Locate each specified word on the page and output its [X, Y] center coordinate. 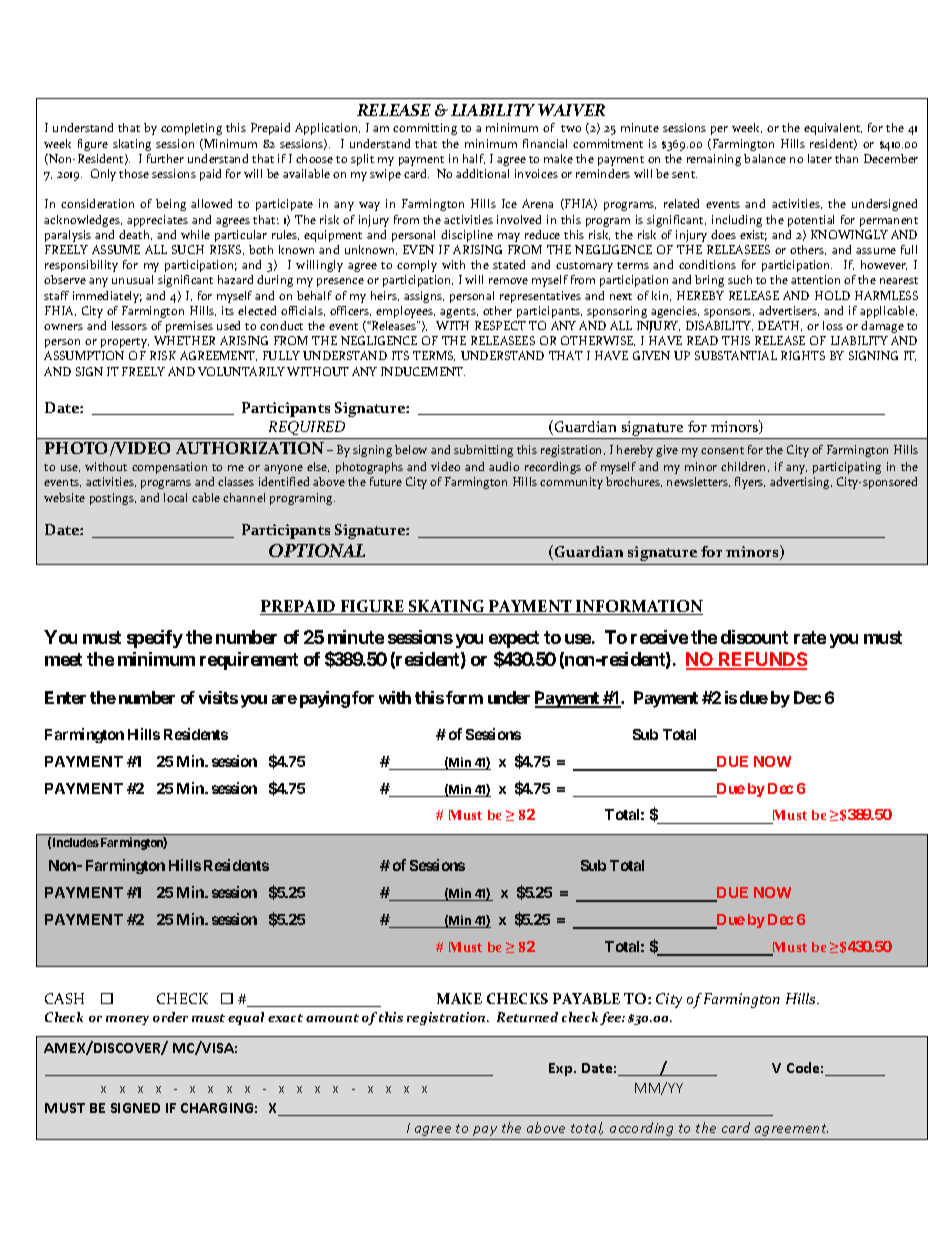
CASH [64, 998]
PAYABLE [586, 998]
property [125, 343]
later [820, 158]
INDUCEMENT [423, 371]
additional [482, 173]
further [165, 158]
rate [810, 637]
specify [155, 639]
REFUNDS [761, 660]
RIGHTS [803, 355]
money [127, 1020]
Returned [527, 1017]
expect [514, 639]
